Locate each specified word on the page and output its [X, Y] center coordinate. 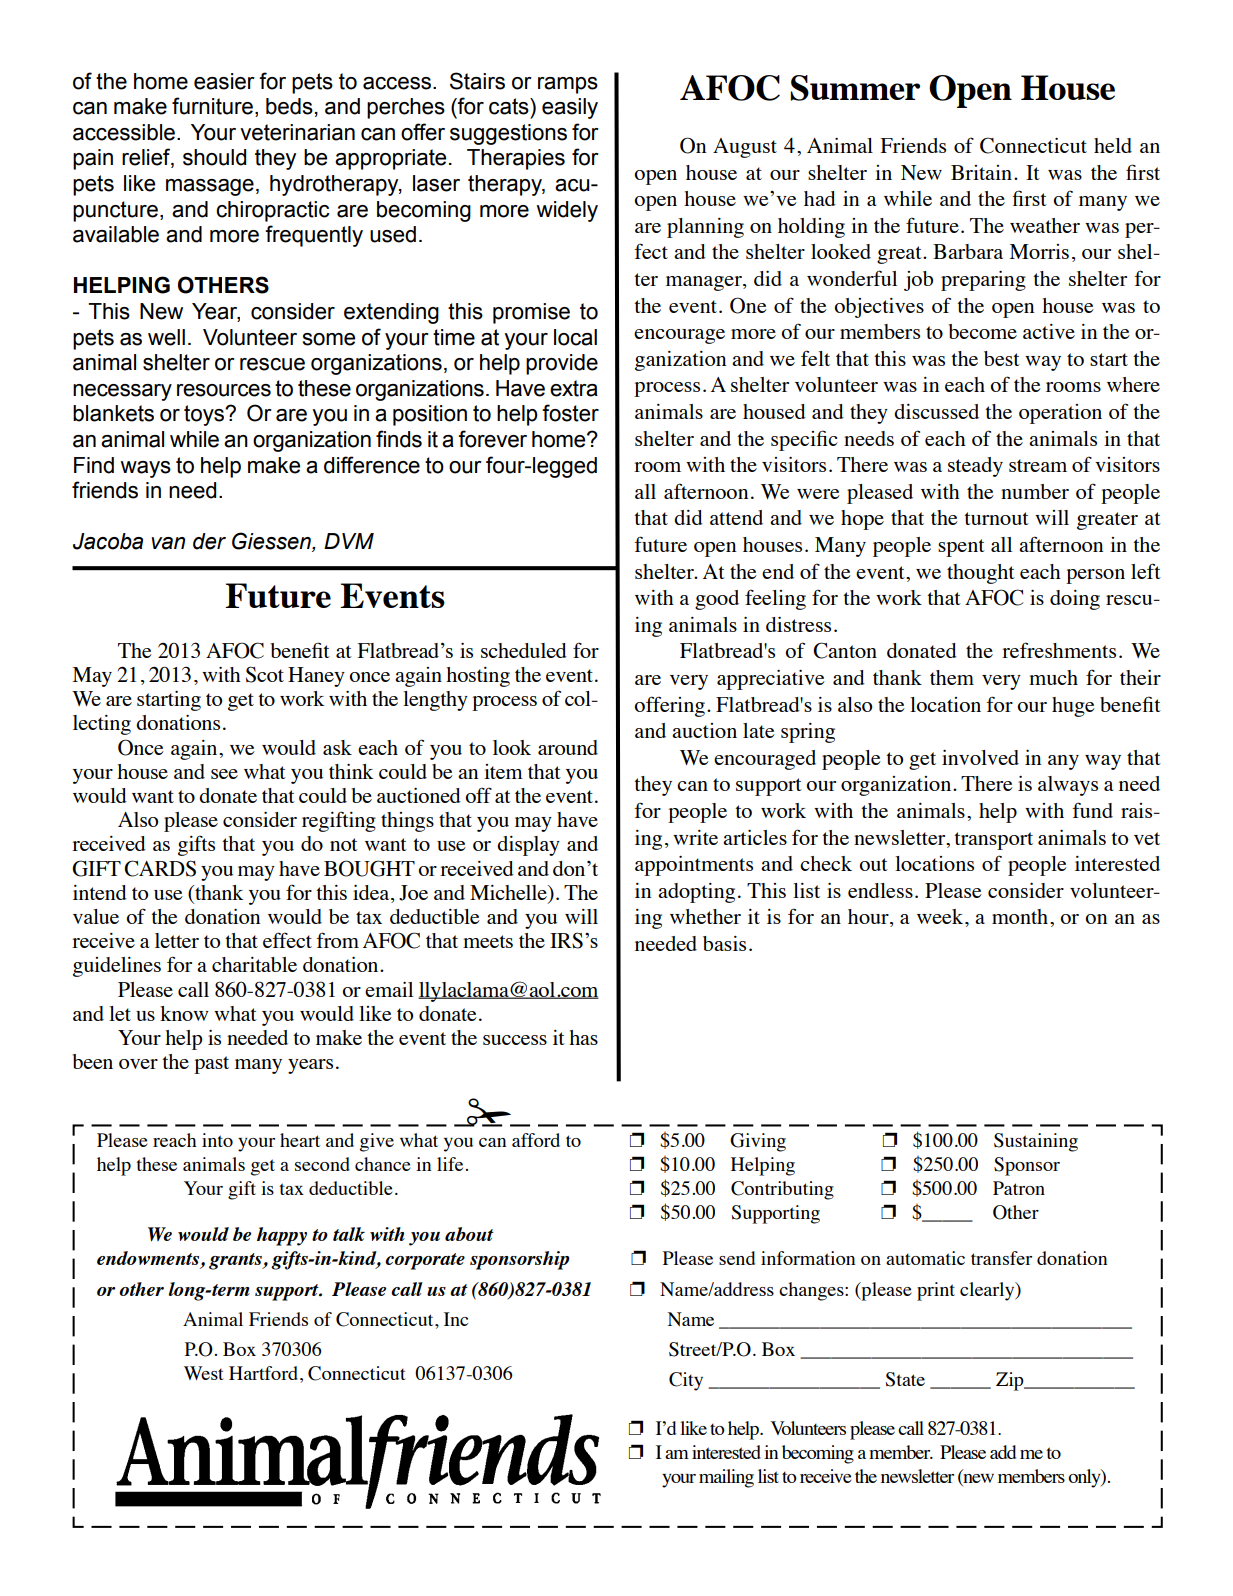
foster [570, 413]
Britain [983, 172]
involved [980, 757]
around [568, 747]
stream [1038, 465]
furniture [212, 106]
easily [570, 108]
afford [536, 1140]
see [224, 774]
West [204, 1373]
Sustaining [1036, 1142]
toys [205, 415]
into [217, 1140]
